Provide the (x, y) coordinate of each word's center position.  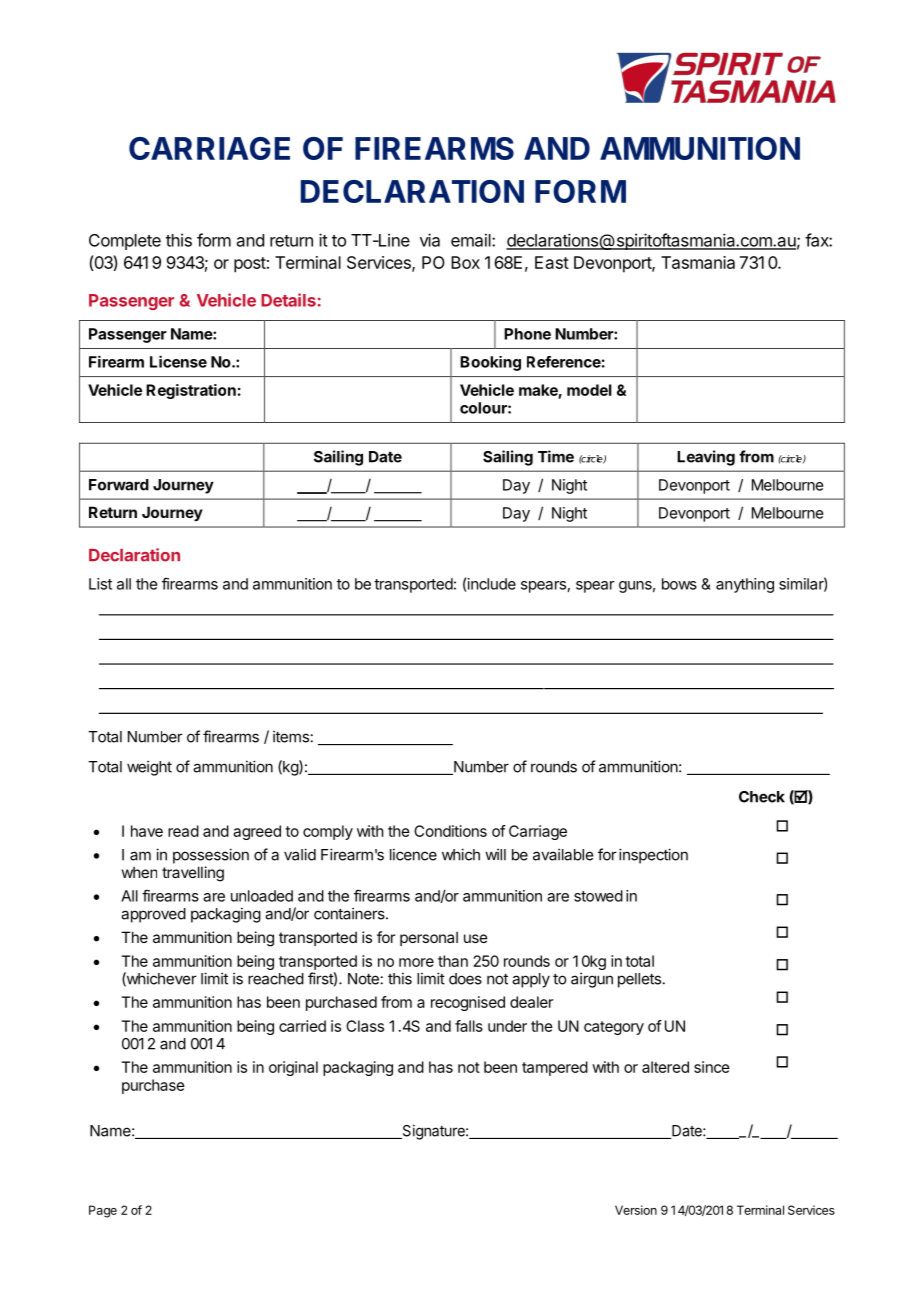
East (552, 262)
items (291, 736)
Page (103, 1211)
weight (149, 768)
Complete (125, 242)
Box (465, 262)
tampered (555, 1068)
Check (762, 797)
